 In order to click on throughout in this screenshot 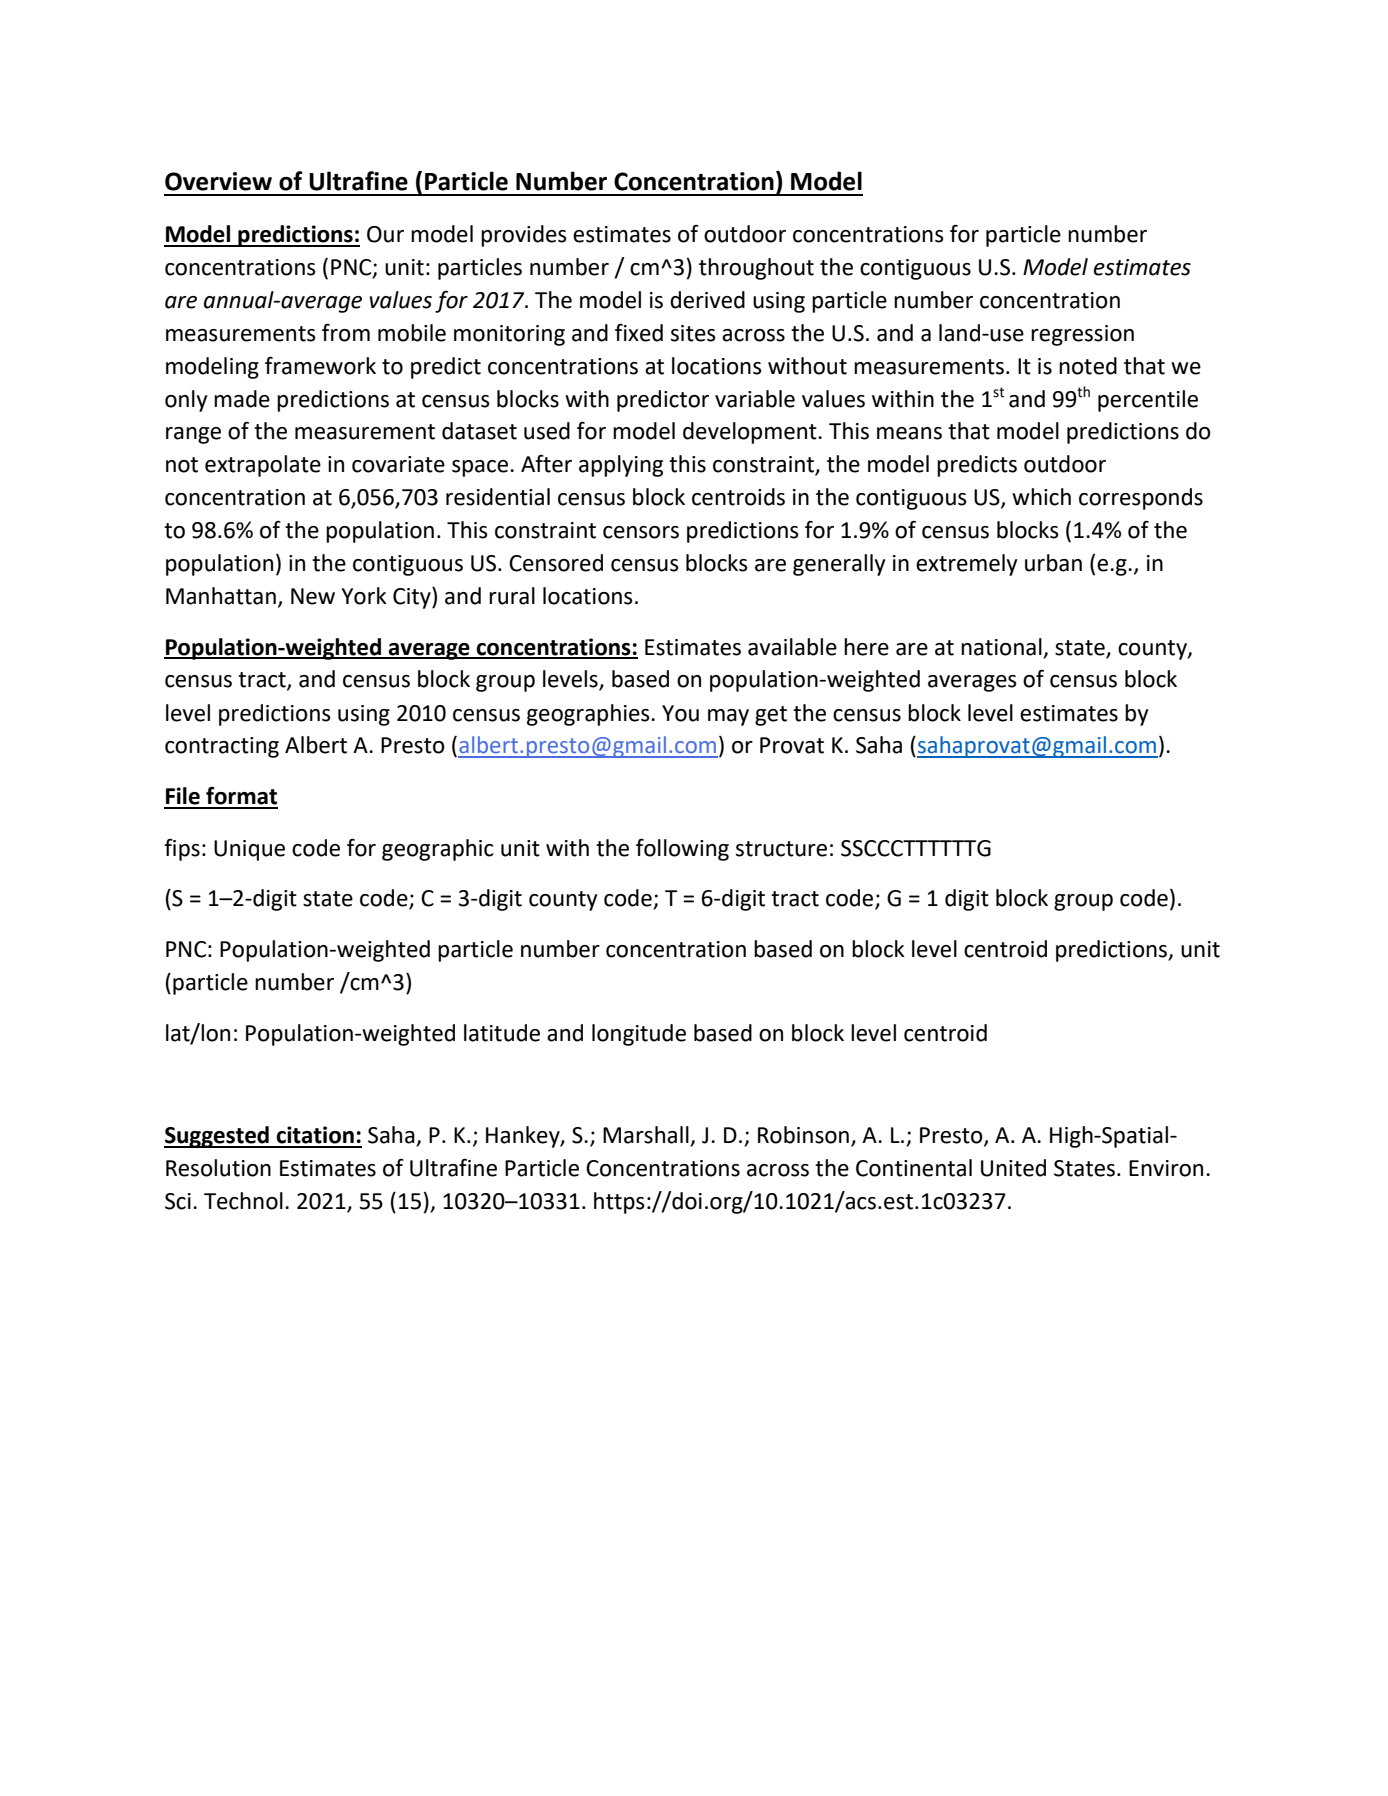, I will do `click(756, 269)`.
